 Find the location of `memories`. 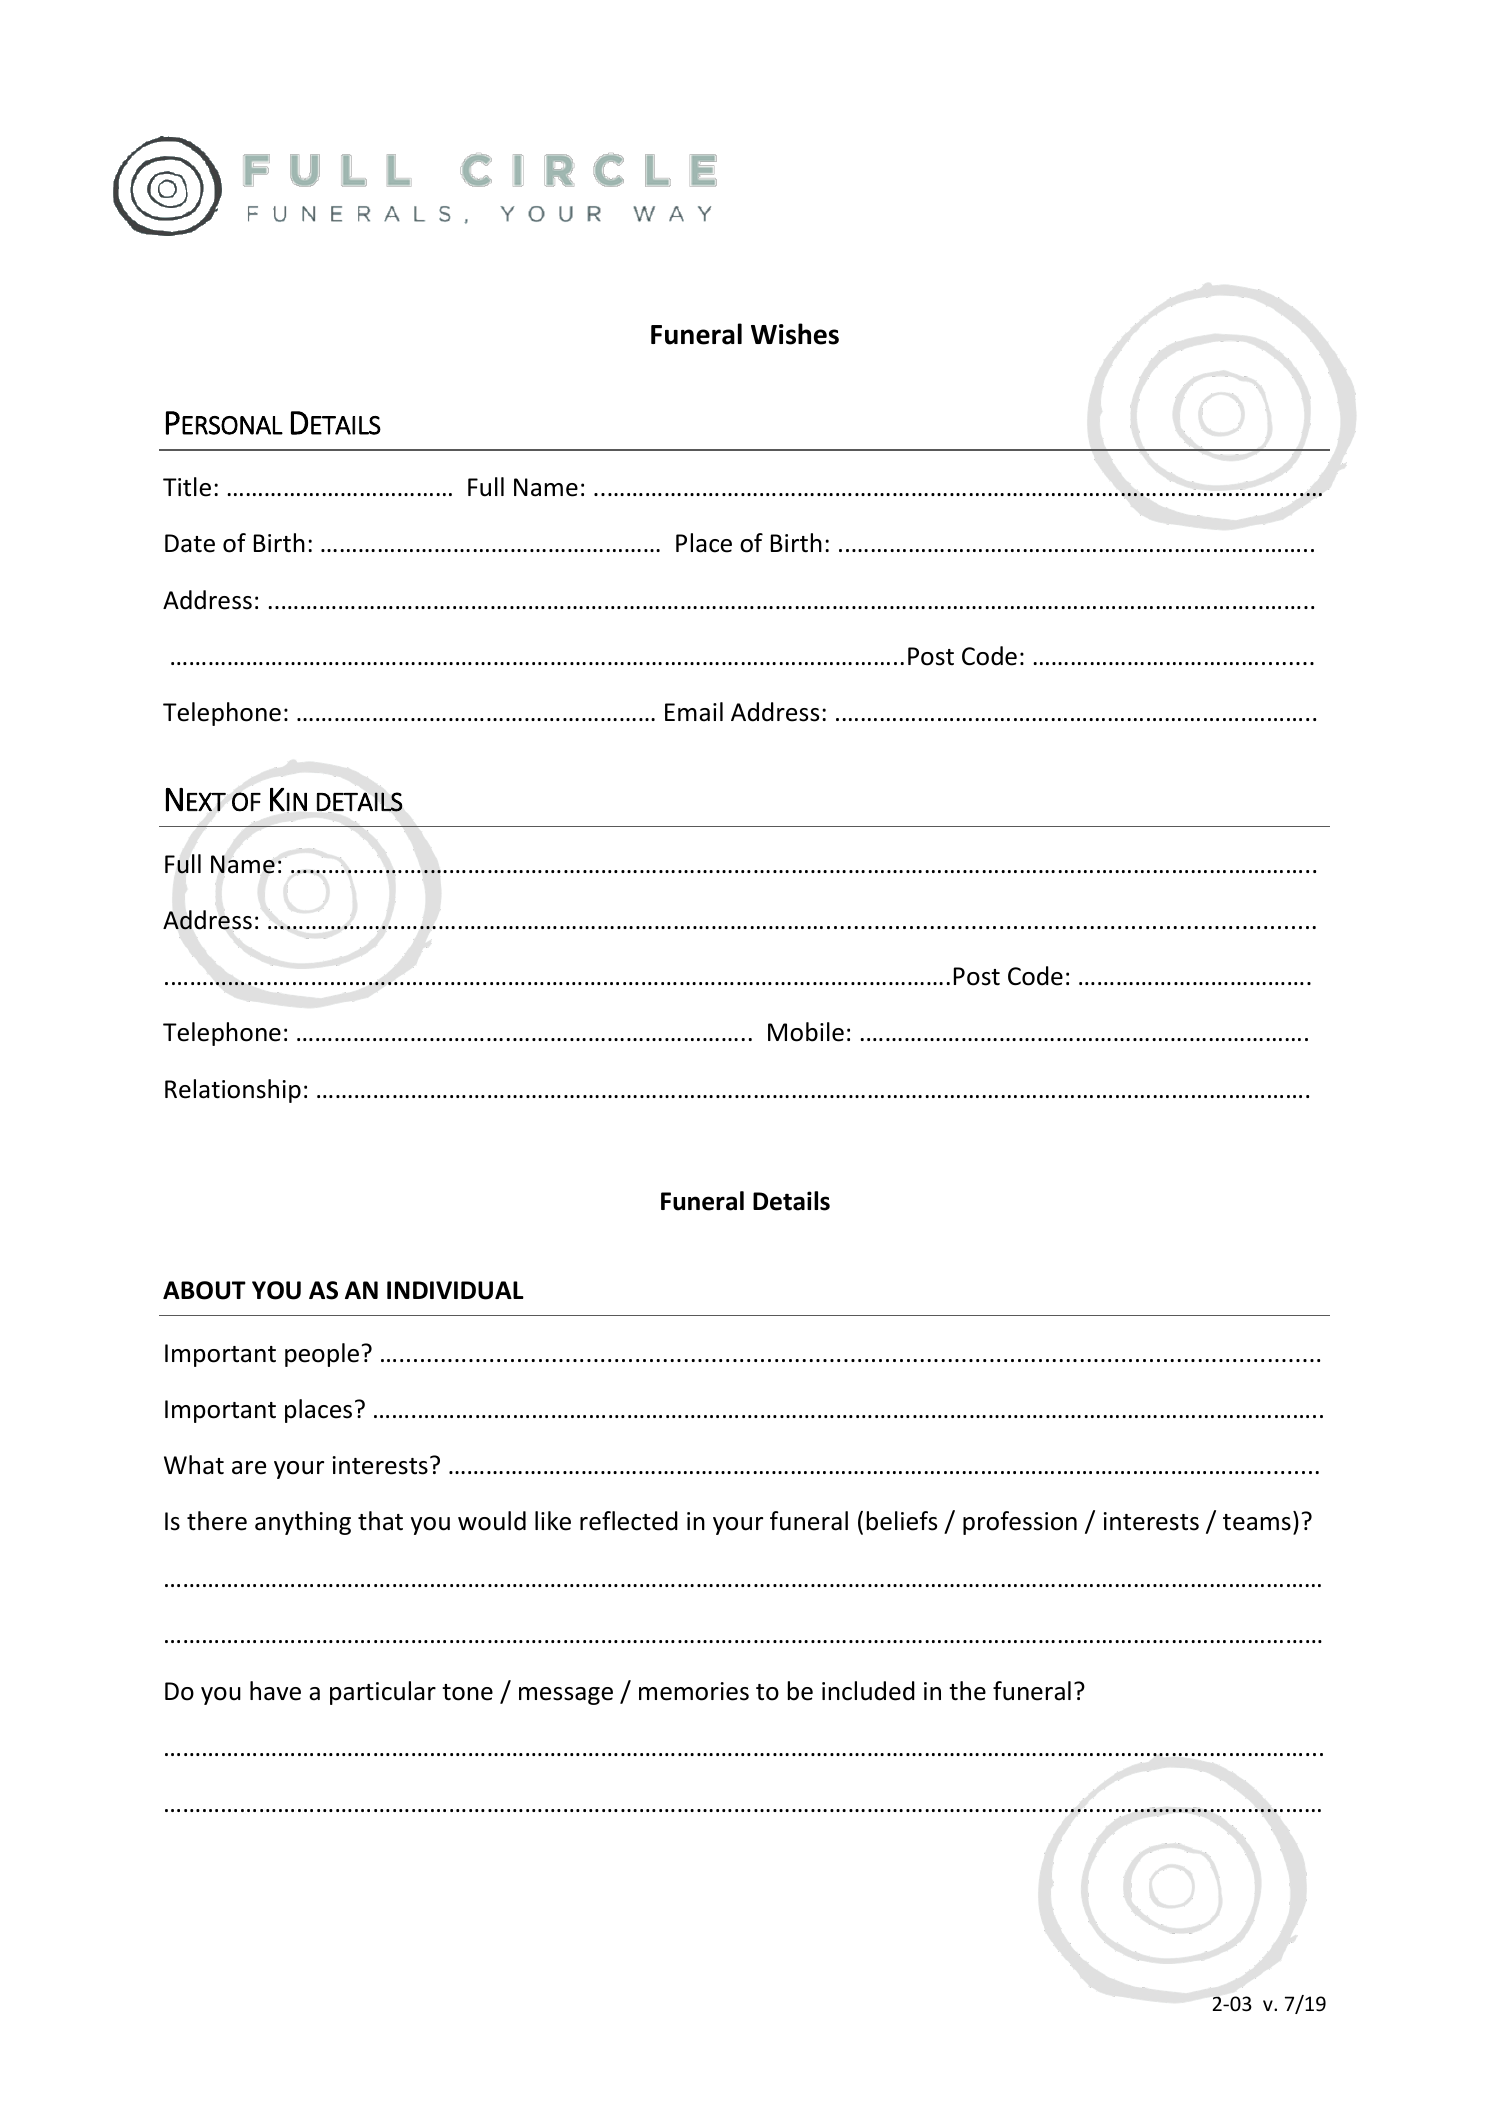

memories is located at coordinates (694, 1691).
